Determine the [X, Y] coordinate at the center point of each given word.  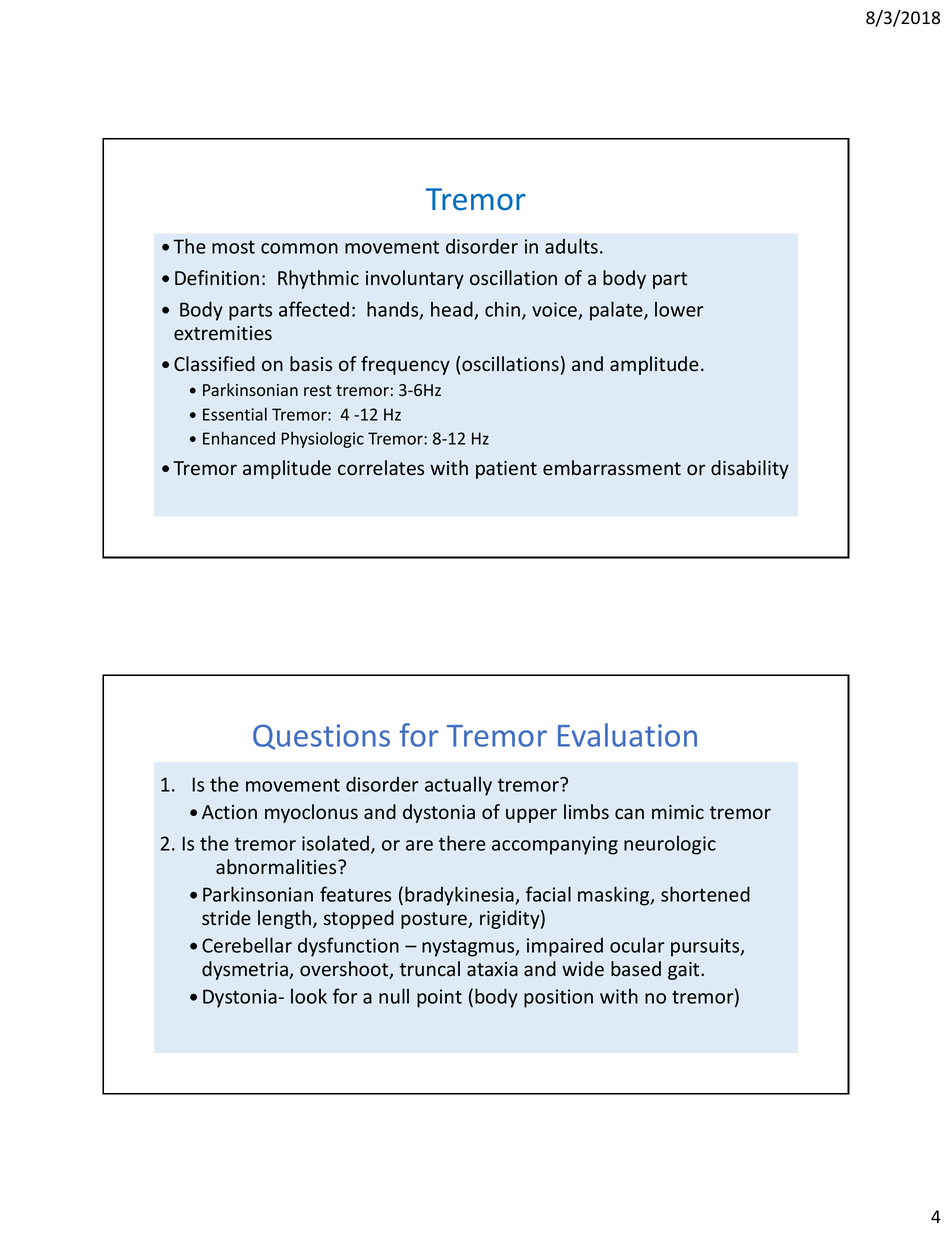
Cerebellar [247, 945]
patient [506, 470]
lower [679, 309]
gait [685, 971]
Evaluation [627, 735]
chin [502, 309]
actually [458, 786]
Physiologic [322, 440]
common [299, 248]
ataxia [492, 969]
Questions [321, 737]
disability [750, 469]
